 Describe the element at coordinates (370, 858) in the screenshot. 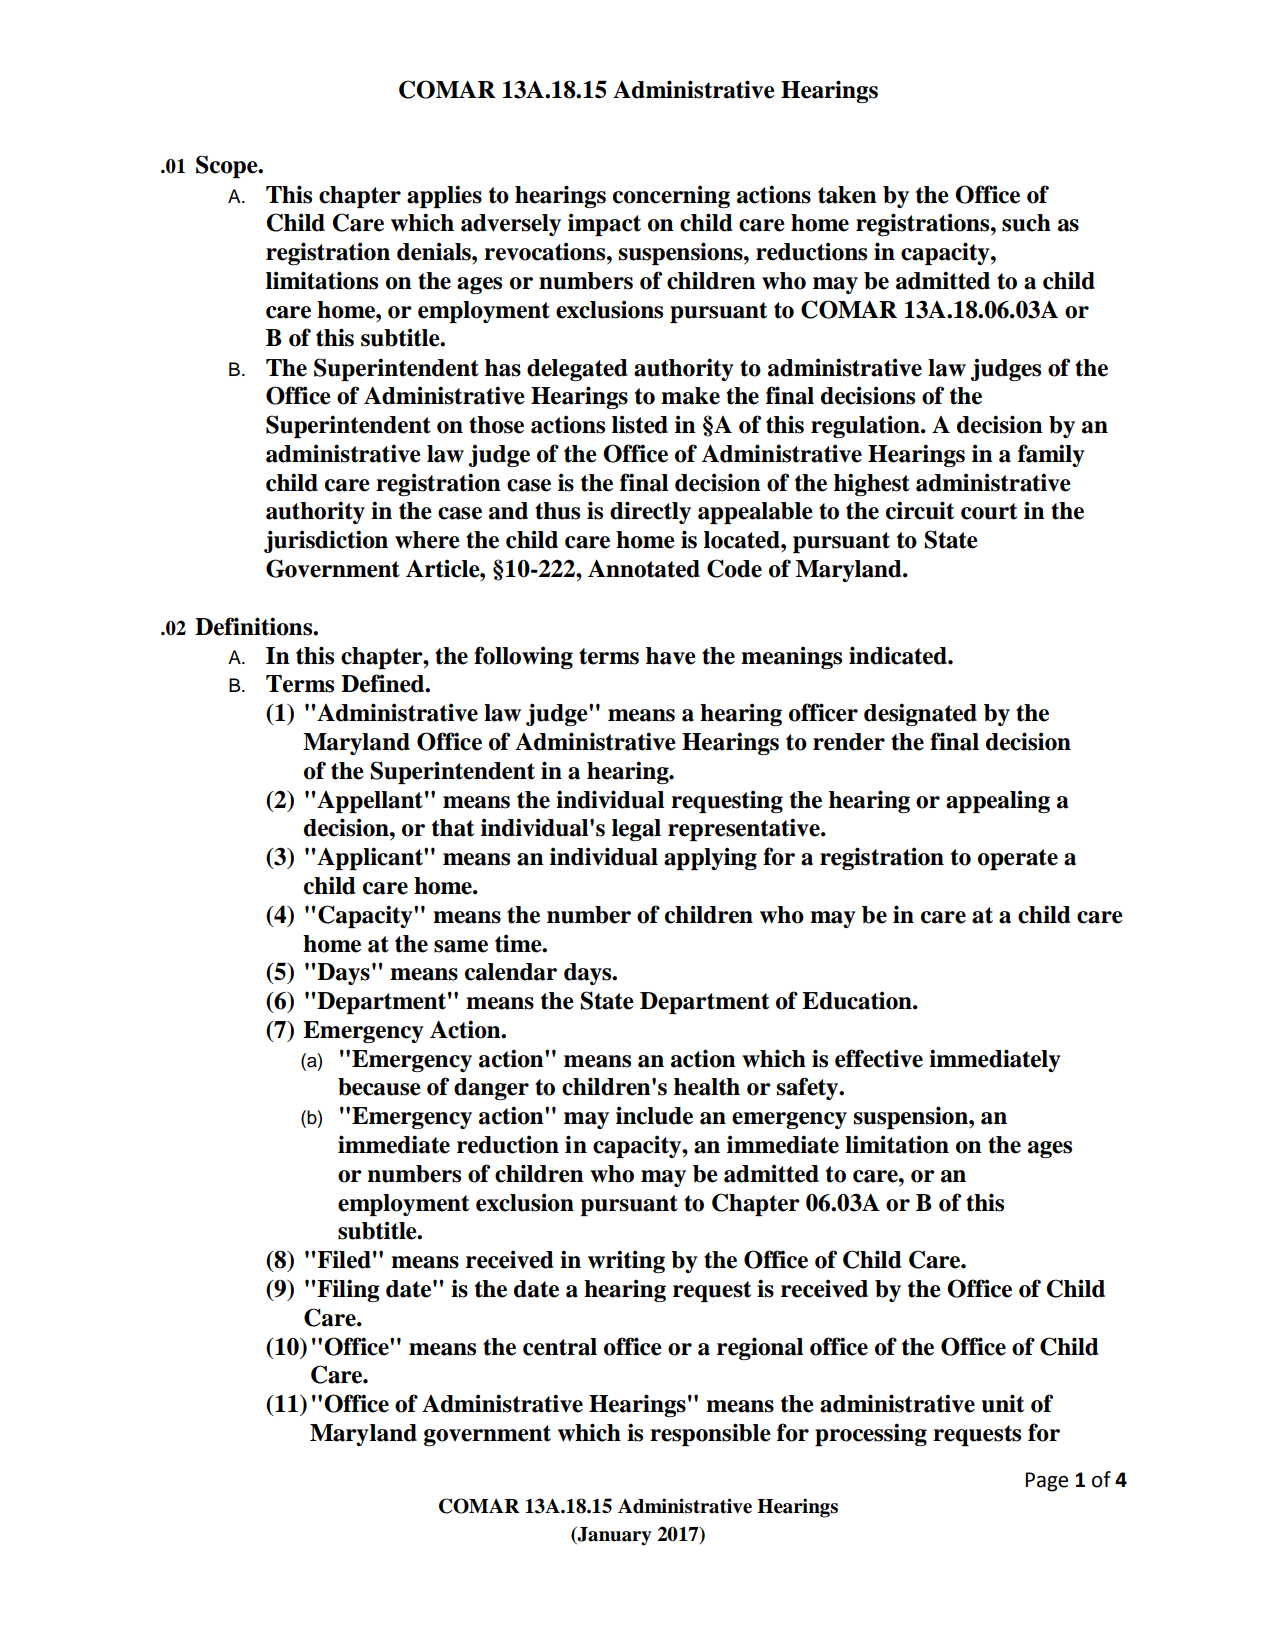

I see `Applicant` at that location.
